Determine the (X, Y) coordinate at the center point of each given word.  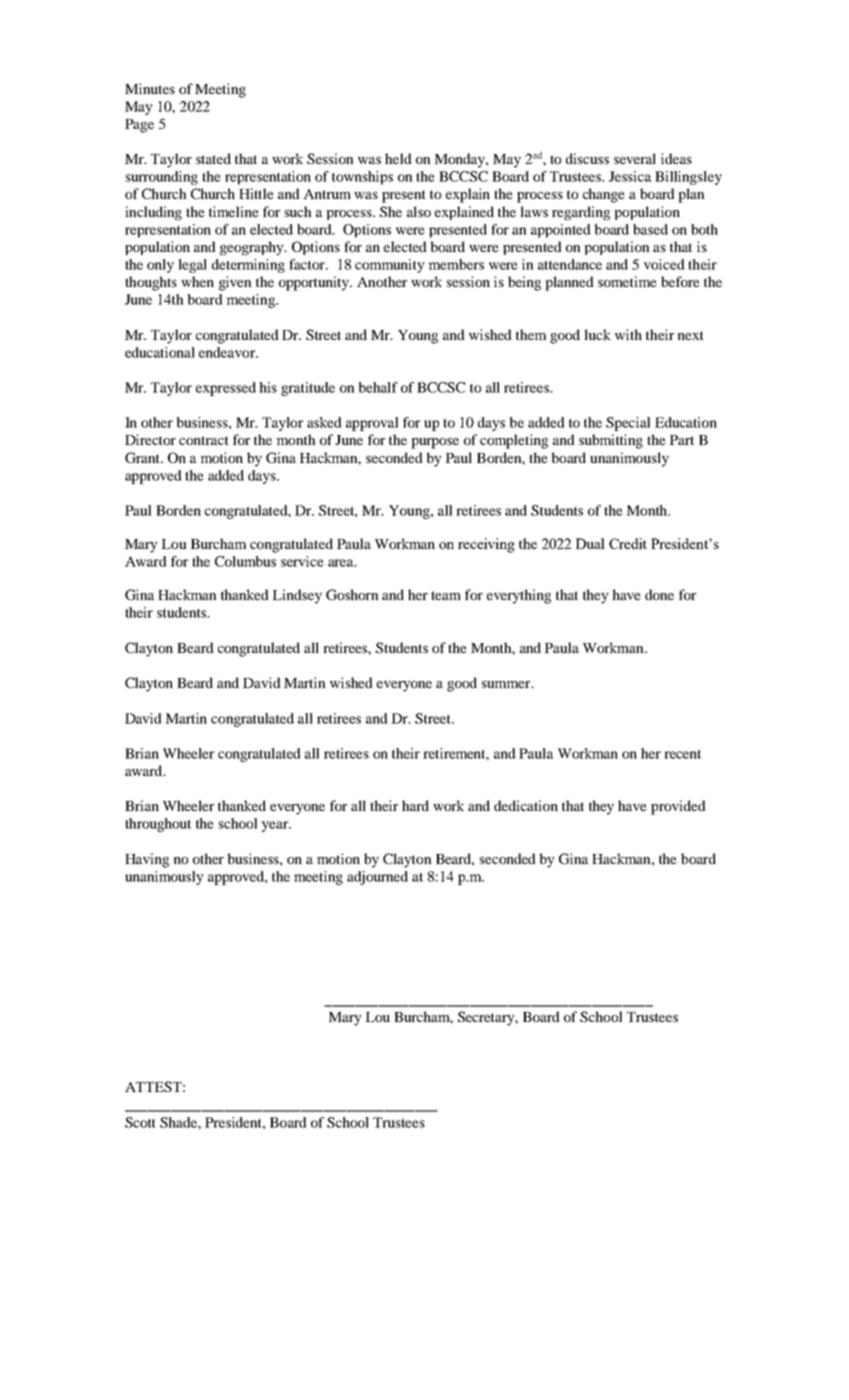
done (659, 594)
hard (415, 805)
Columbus (245, 561)
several (635, 158)
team (446, 595)
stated (213, 158)
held (398, 158)
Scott (140, 1122)
